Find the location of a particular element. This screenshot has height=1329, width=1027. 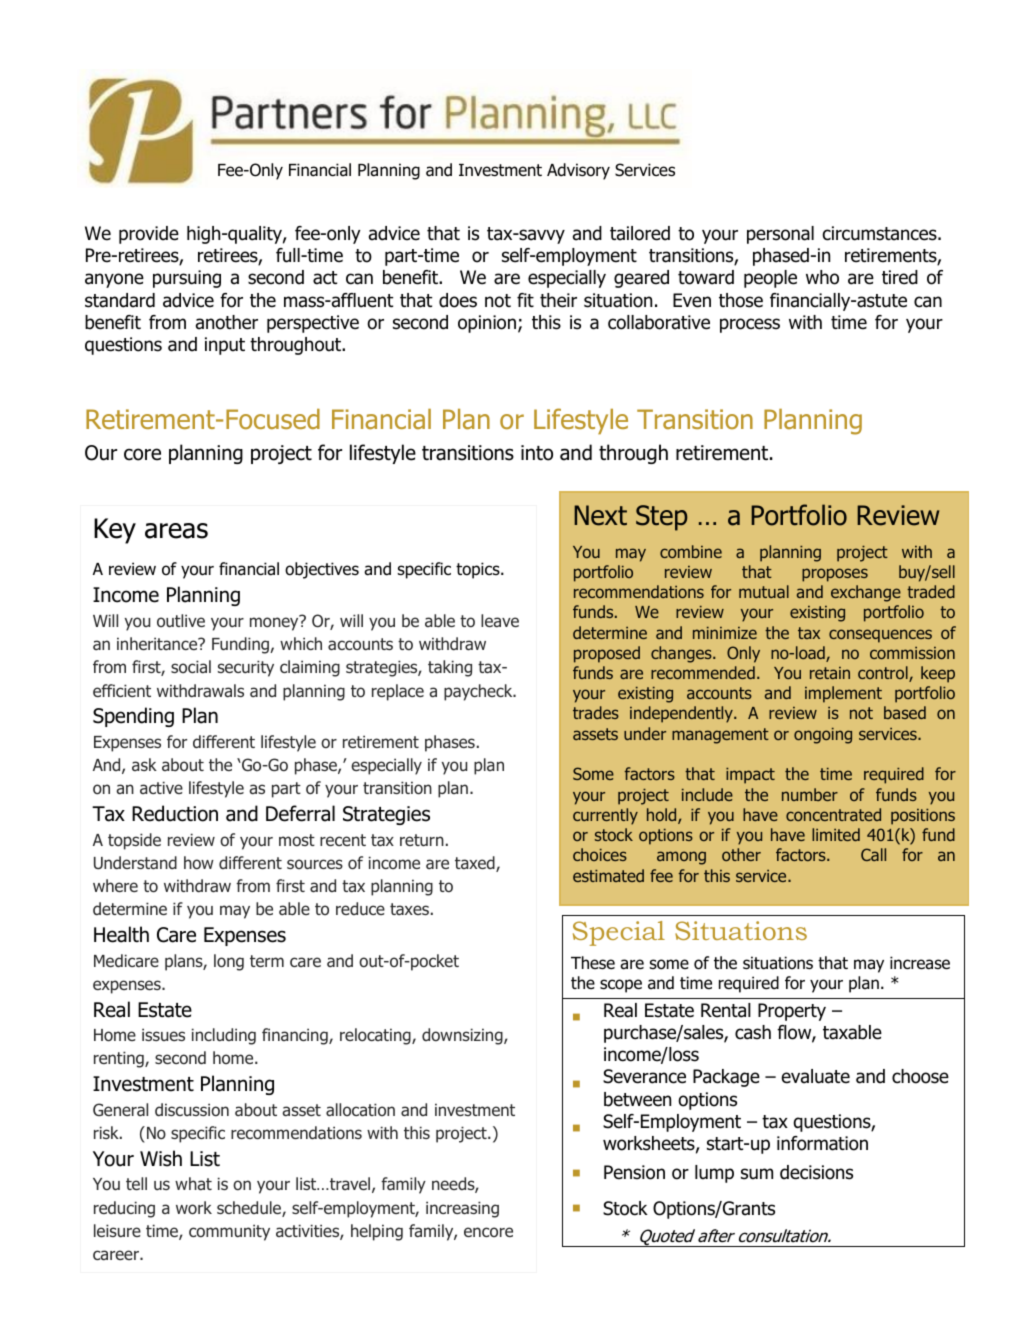

personal is located at coordinates (780, 235).
